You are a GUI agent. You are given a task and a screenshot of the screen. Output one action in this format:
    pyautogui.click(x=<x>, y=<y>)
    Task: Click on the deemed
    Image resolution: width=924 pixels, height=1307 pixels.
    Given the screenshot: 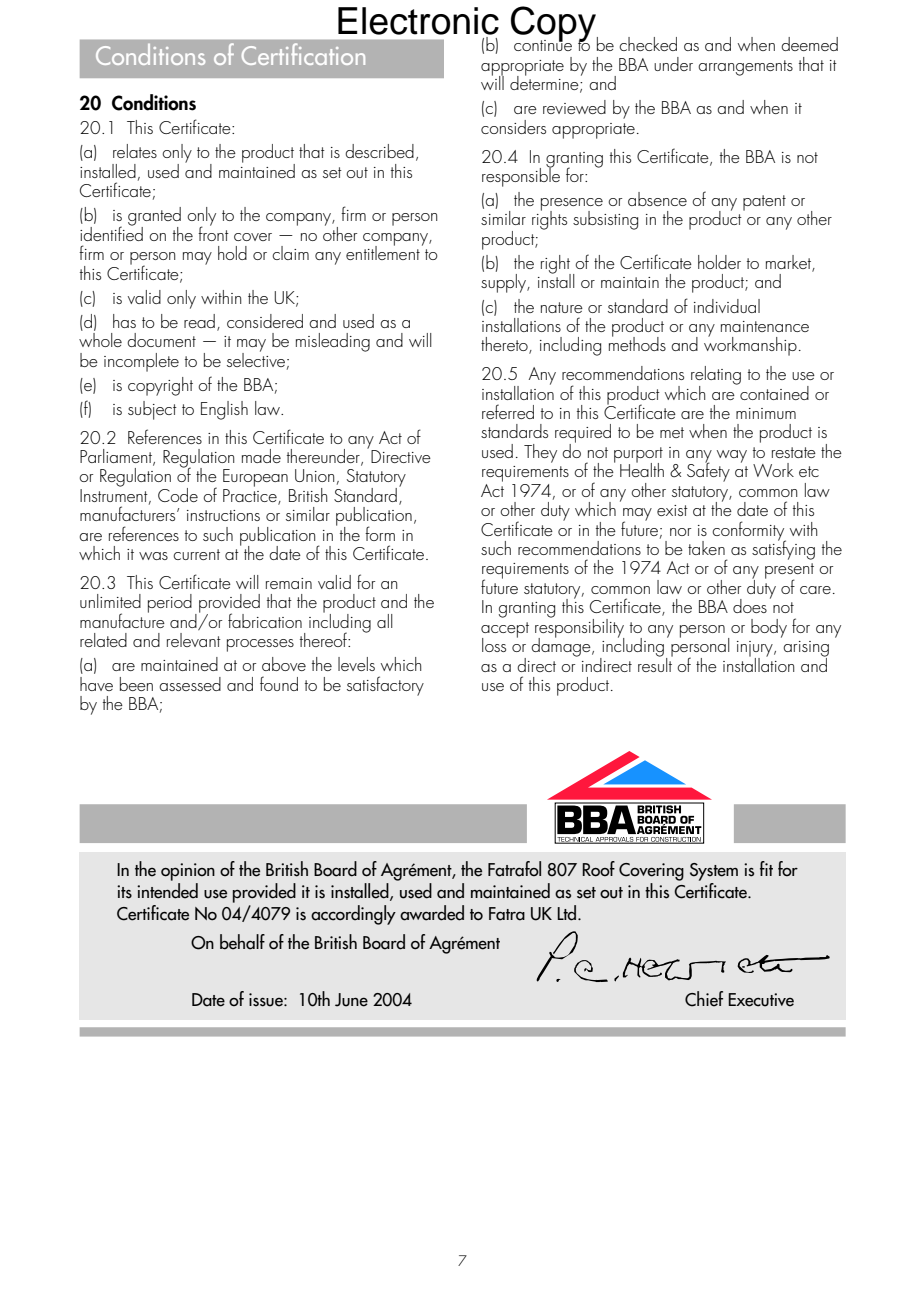 What is the action you would take?
    pyautogui.click(x=809, y=44)
